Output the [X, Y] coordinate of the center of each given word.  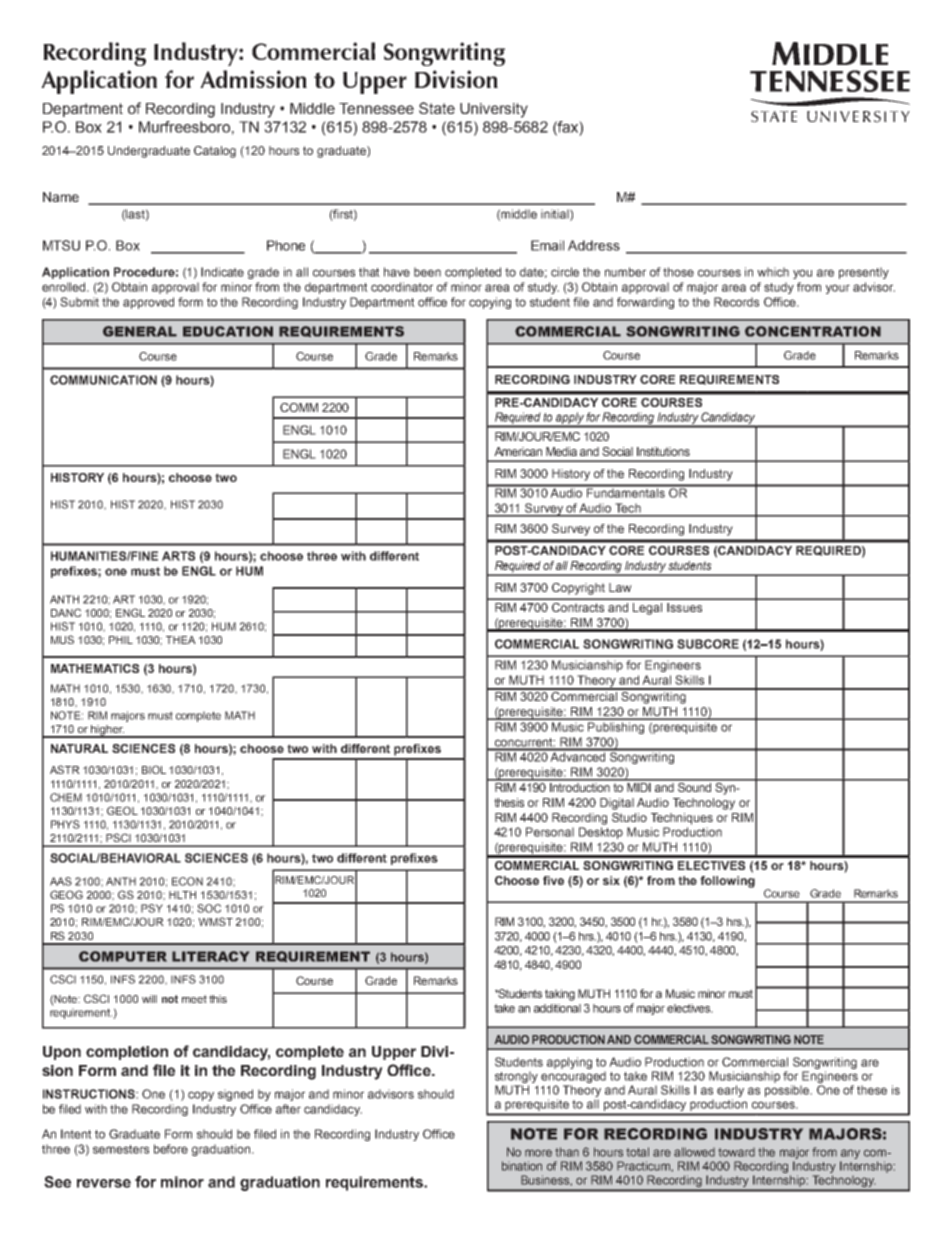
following [727, 882]
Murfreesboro [184, 127]
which [773, 272]
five [553, 880]
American [518, 451]
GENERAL [140, 331]
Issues [684, 607]
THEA [181, 640]
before [171, 1149]
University [494, 110]
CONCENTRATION [813, 331]
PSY [152, 908]
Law [620, 587]
